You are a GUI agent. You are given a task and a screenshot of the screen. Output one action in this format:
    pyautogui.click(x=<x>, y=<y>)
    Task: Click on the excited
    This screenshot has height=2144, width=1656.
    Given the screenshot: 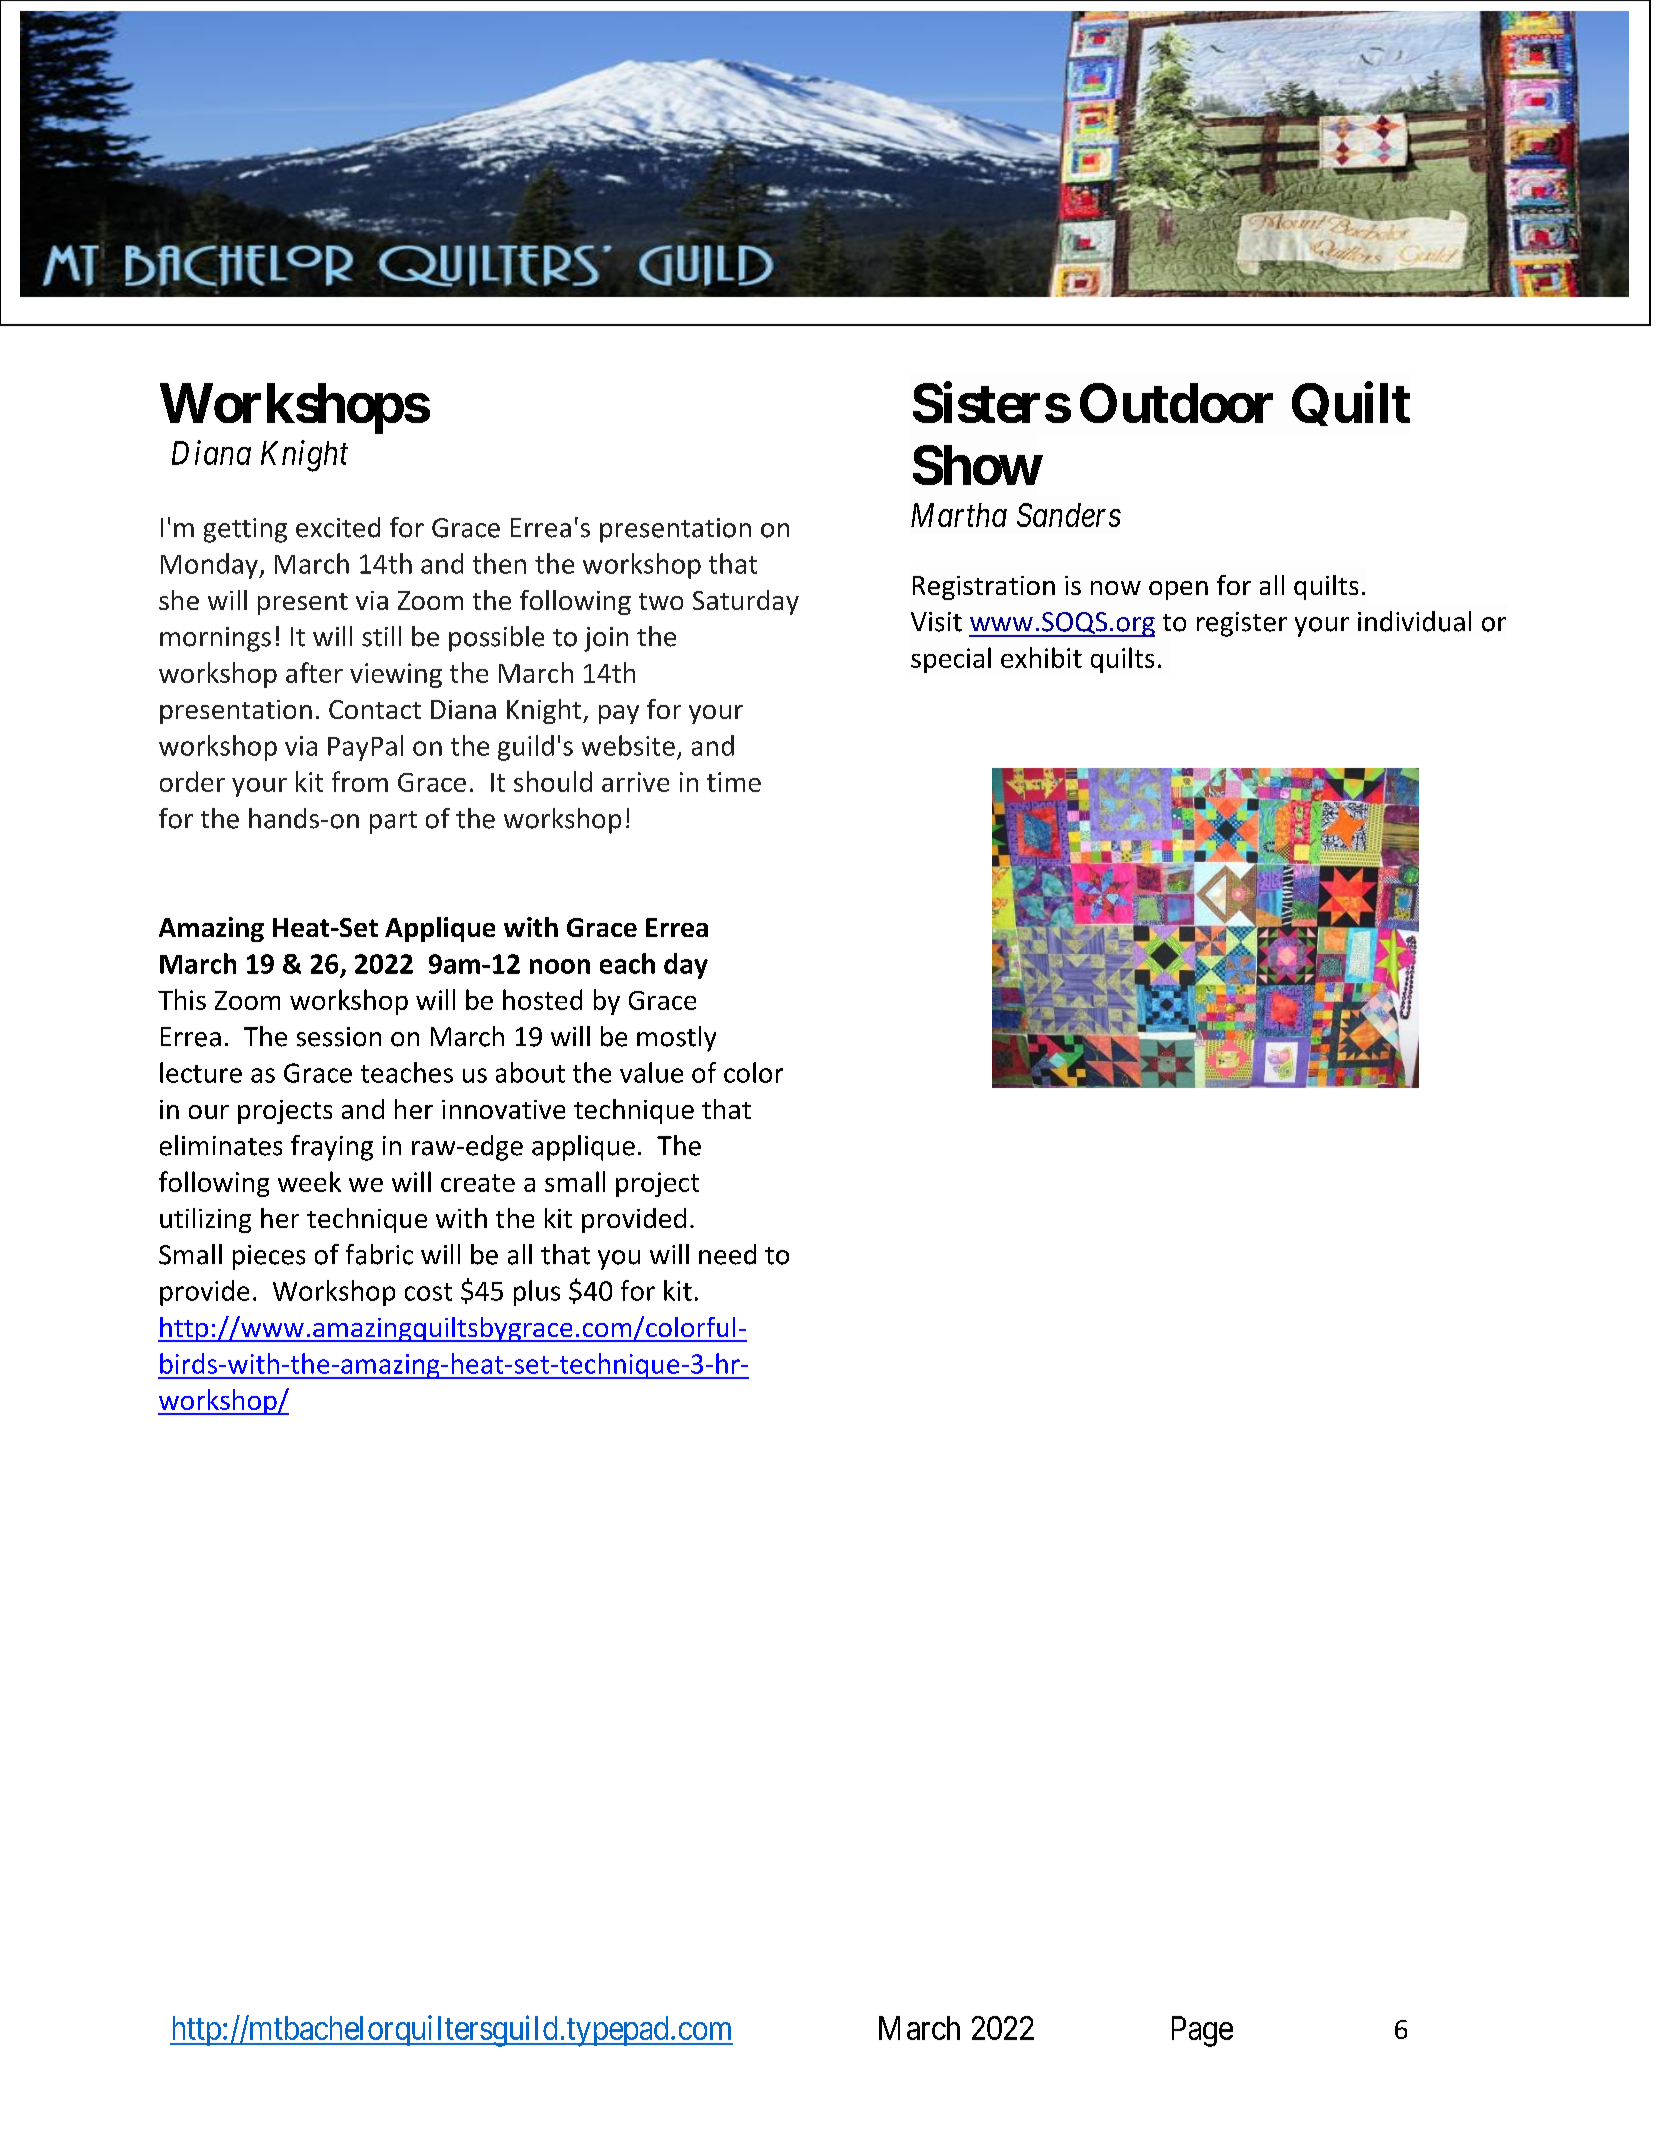 What is the action you would take?
    pyautogui.click(x=338, y=527)
